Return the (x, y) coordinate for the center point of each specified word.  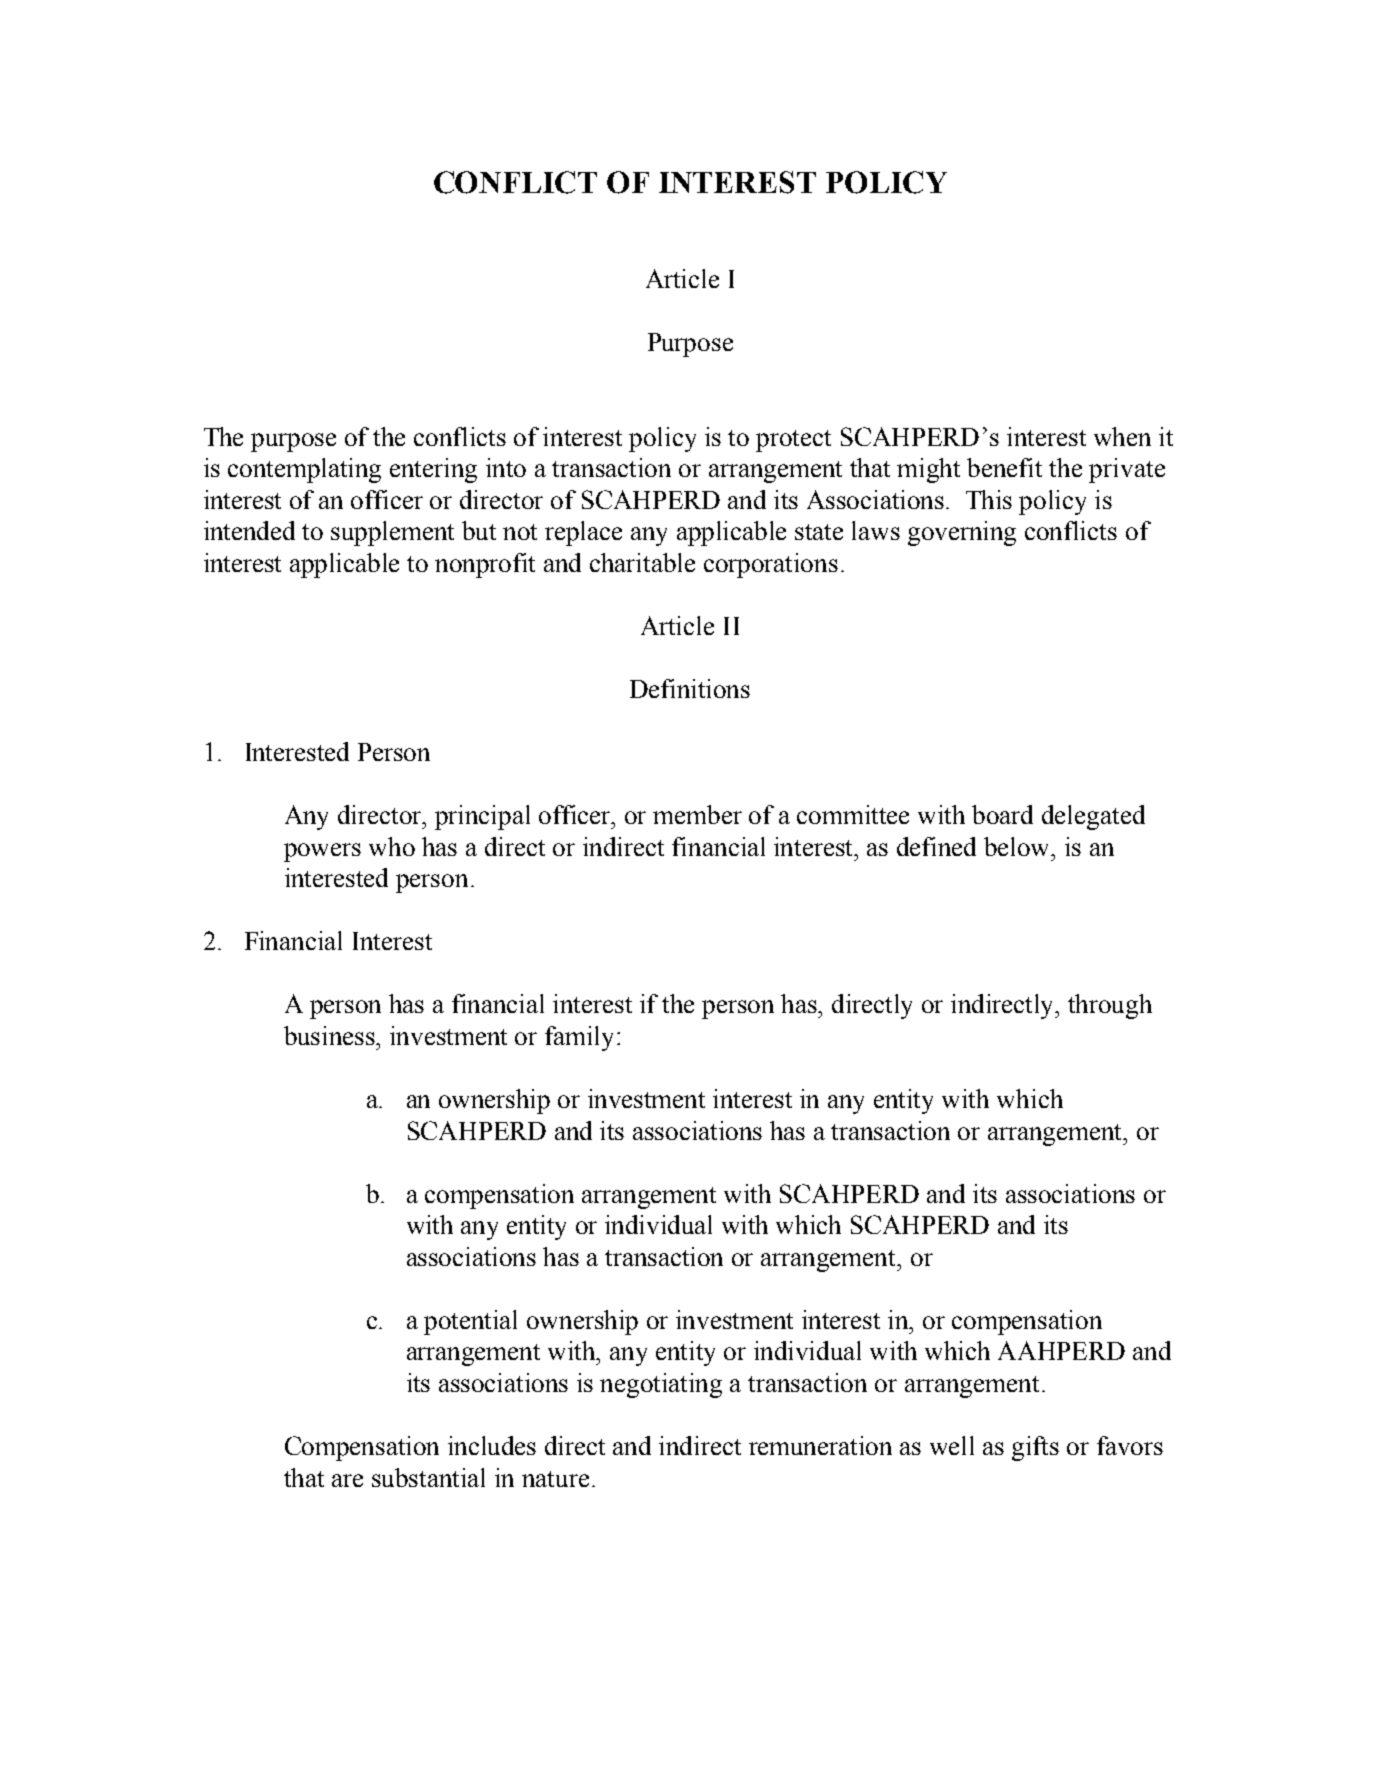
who (392, 846)
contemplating (304, 470)
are (347, 1480)
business (331, 1035)
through (1110, 1006)
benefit (1004, 467)
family (581, 1038)
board (1002, 814)
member (697, 814)
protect (793, 441)
